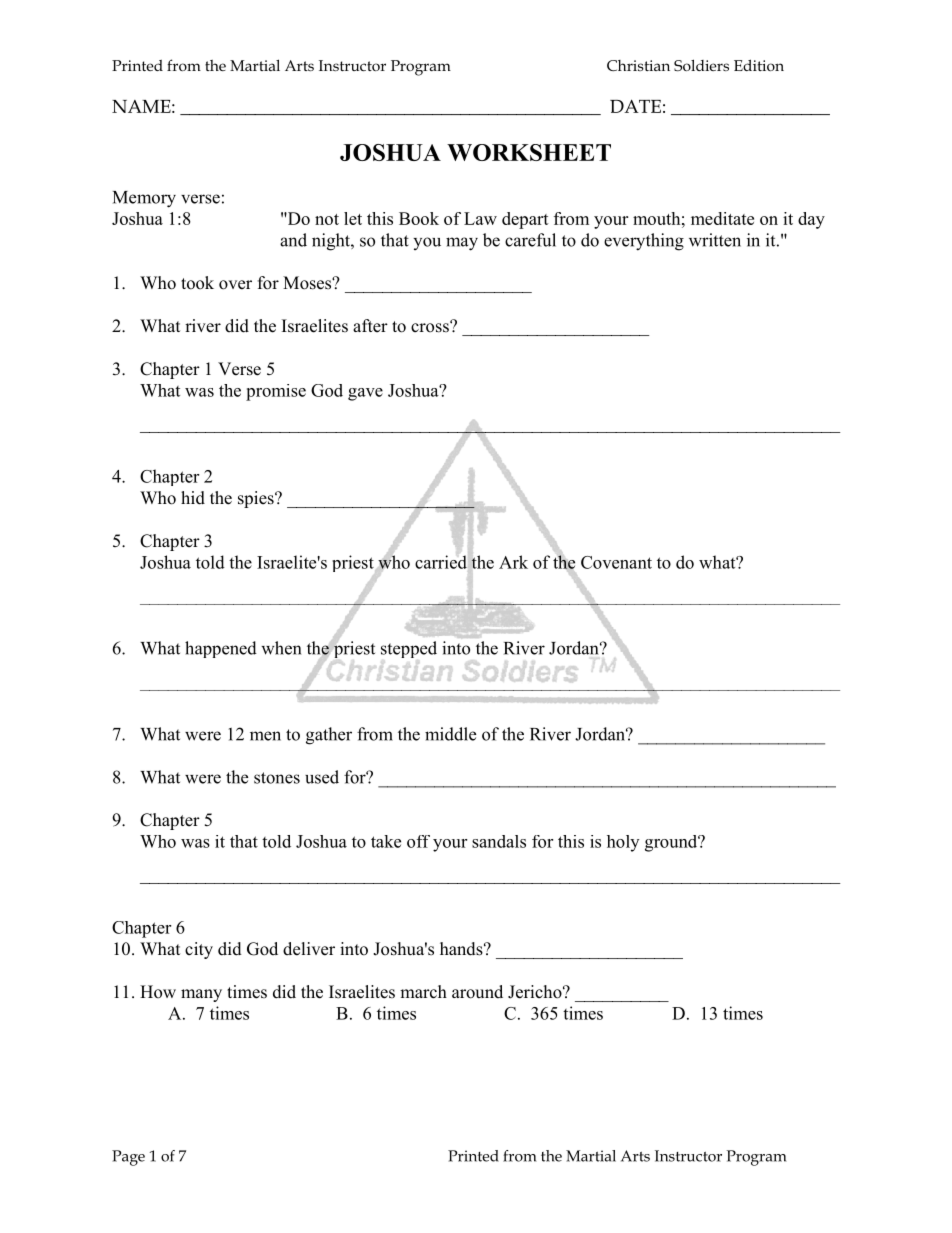 Image resolution: width=952 pixels, height=1233 pixels. What do you see at coordinates (128, 1158) in the page?
I see `Page` at bounding box center [128, 1158].
